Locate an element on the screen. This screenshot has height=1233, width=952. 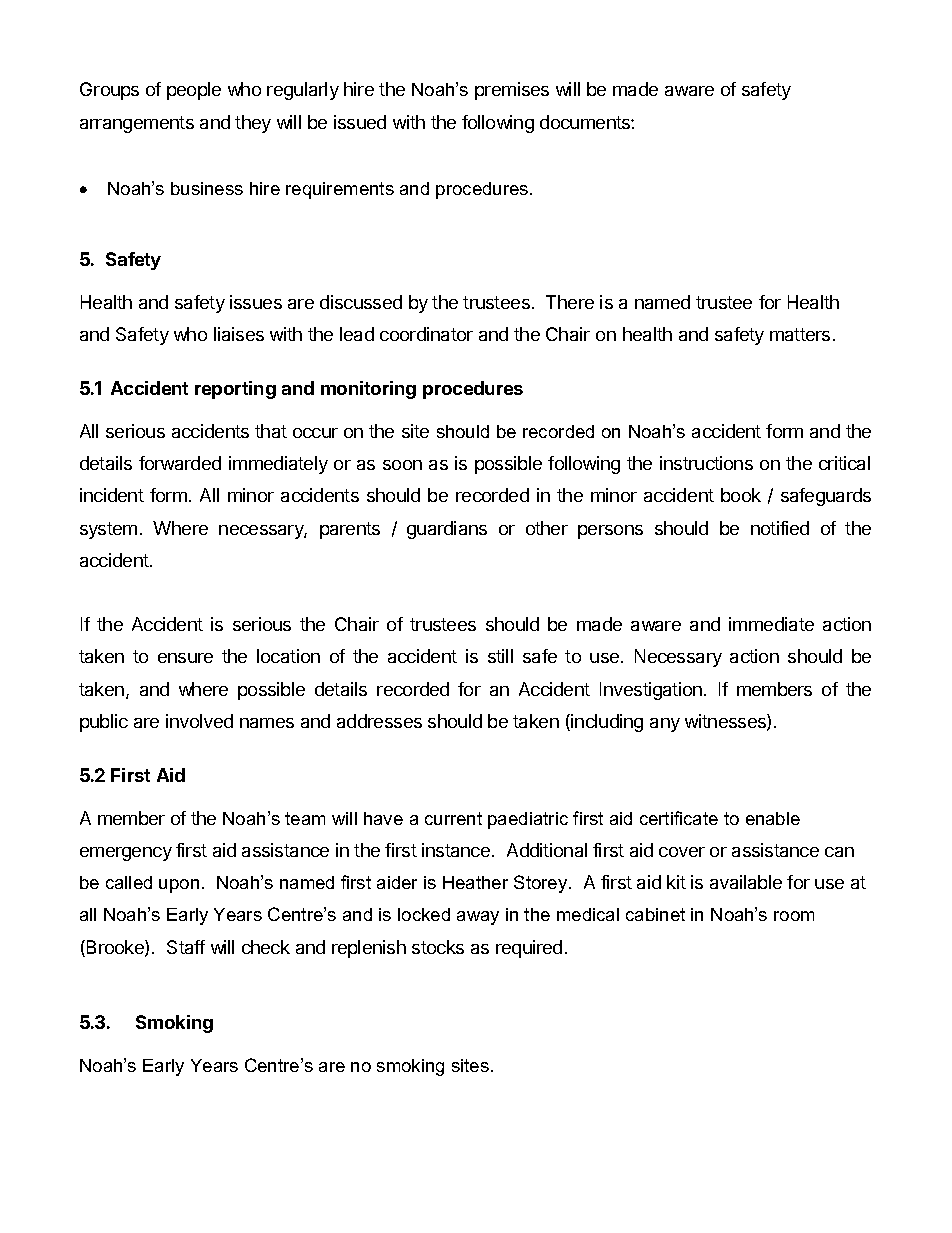
matters is located at coordinates (800, 334).
